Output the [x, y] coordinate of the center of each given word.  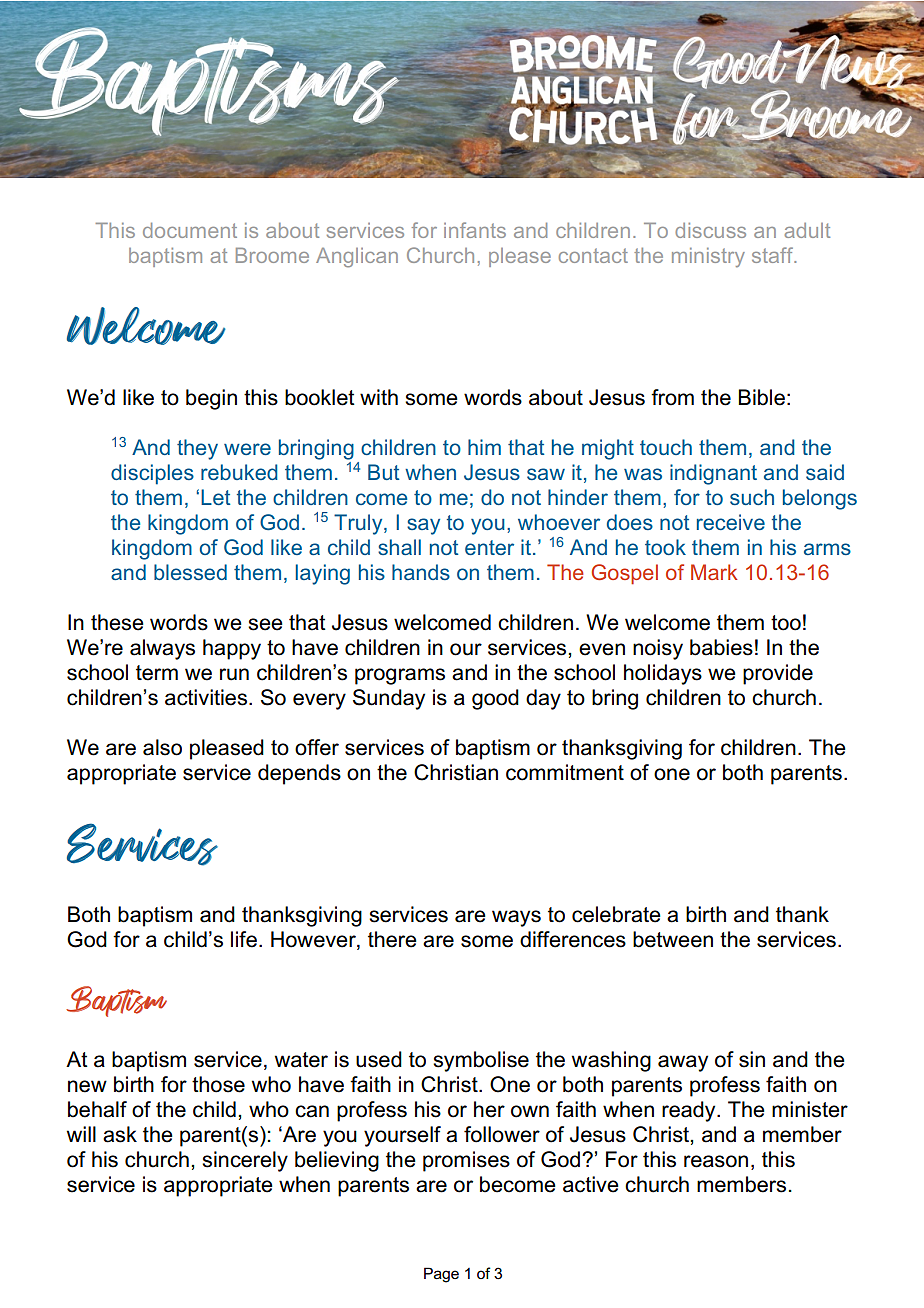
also [162, 747]
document [190, 230]
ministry [708, 257]
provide [778, 674]
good [495, 699]
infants [475, 230]
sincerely [245, 1161]
